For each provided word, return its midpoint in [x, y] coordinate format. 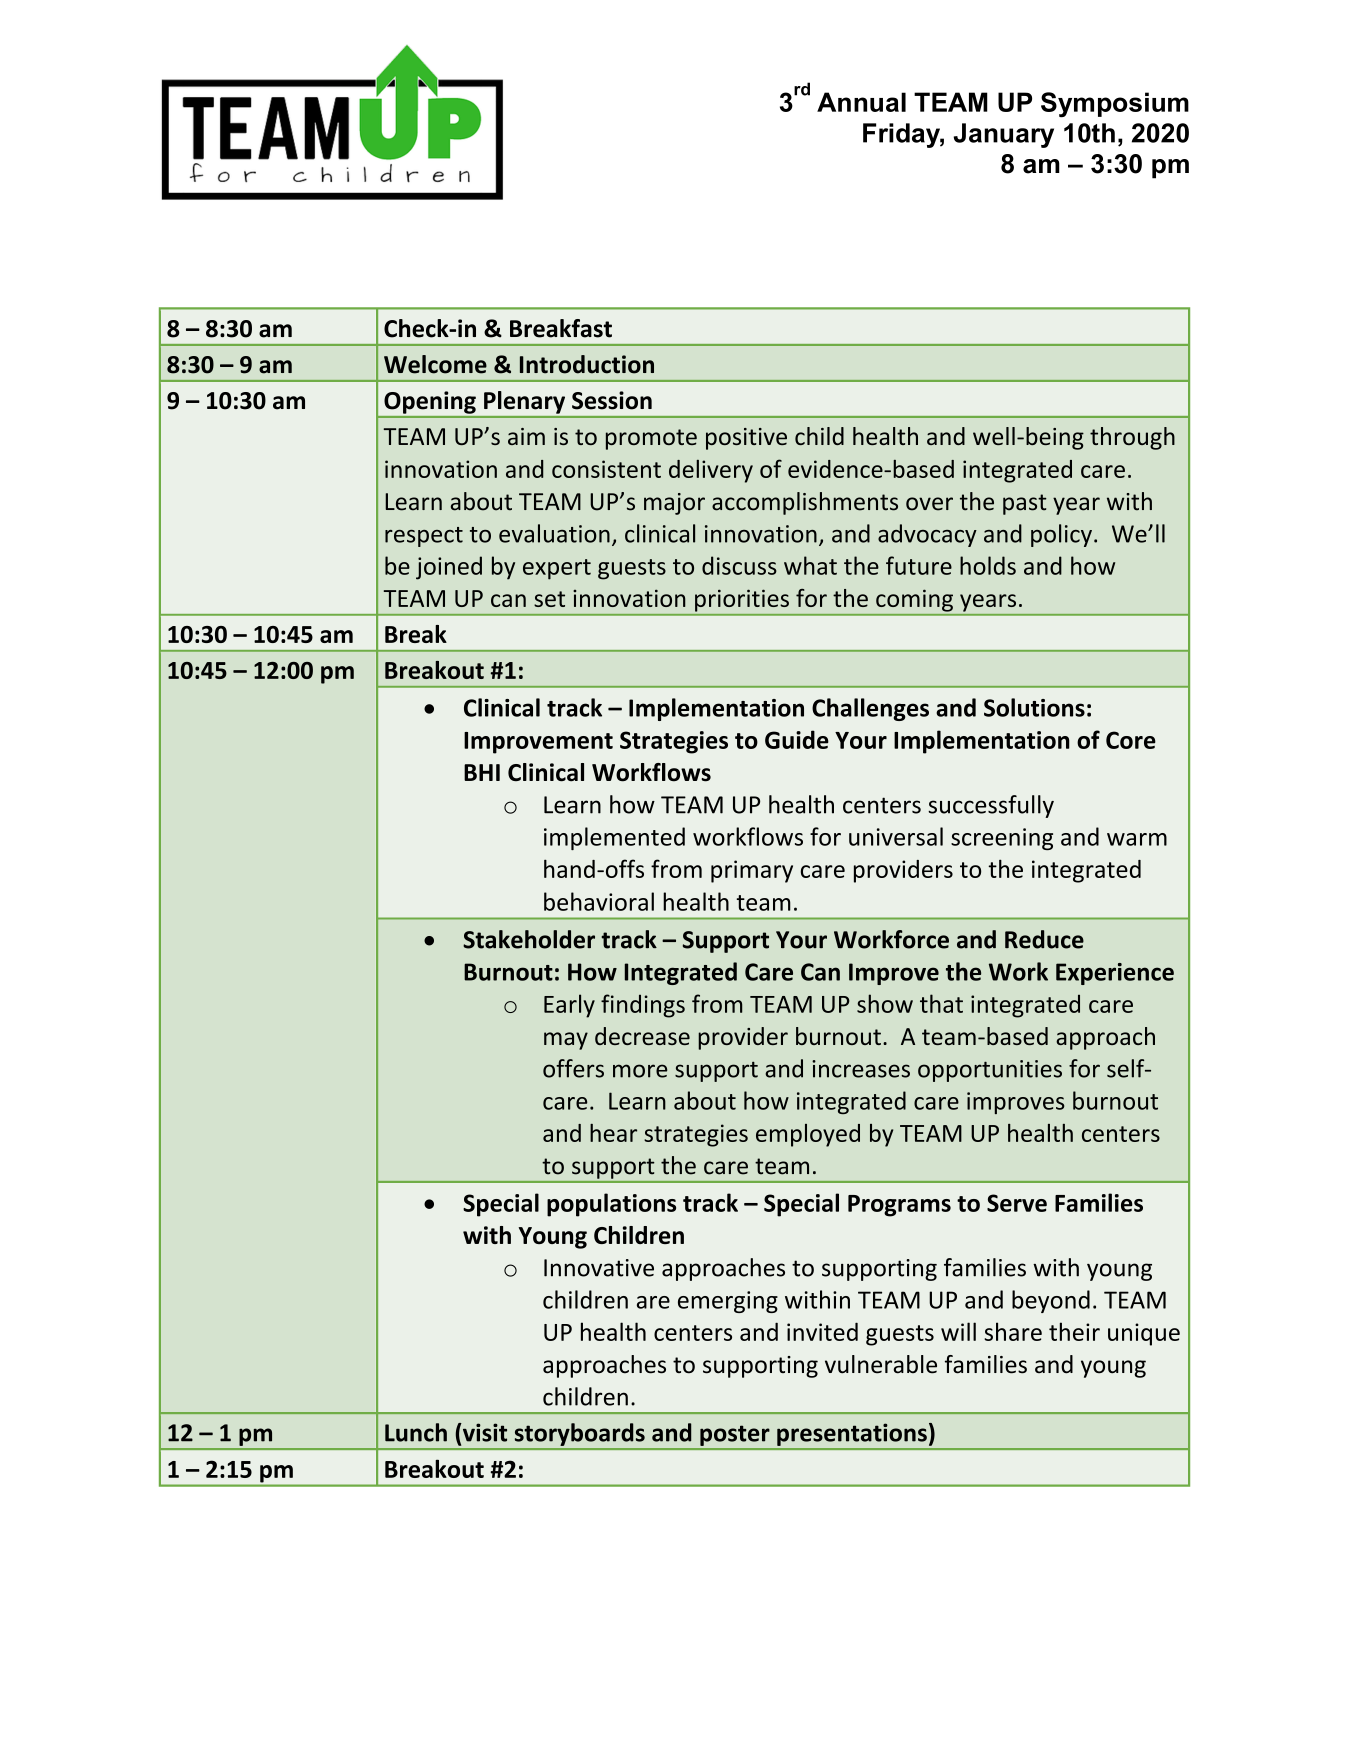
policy [1061, 535]
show [885, 1003]
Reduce [1044, 939]
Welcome [435, 364]
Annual [861, 102]
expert [557, 569]
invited [822, 1331]
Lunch [416, 1432]
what [810, 565]
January [1003, 135]
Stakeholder [529, 939]
